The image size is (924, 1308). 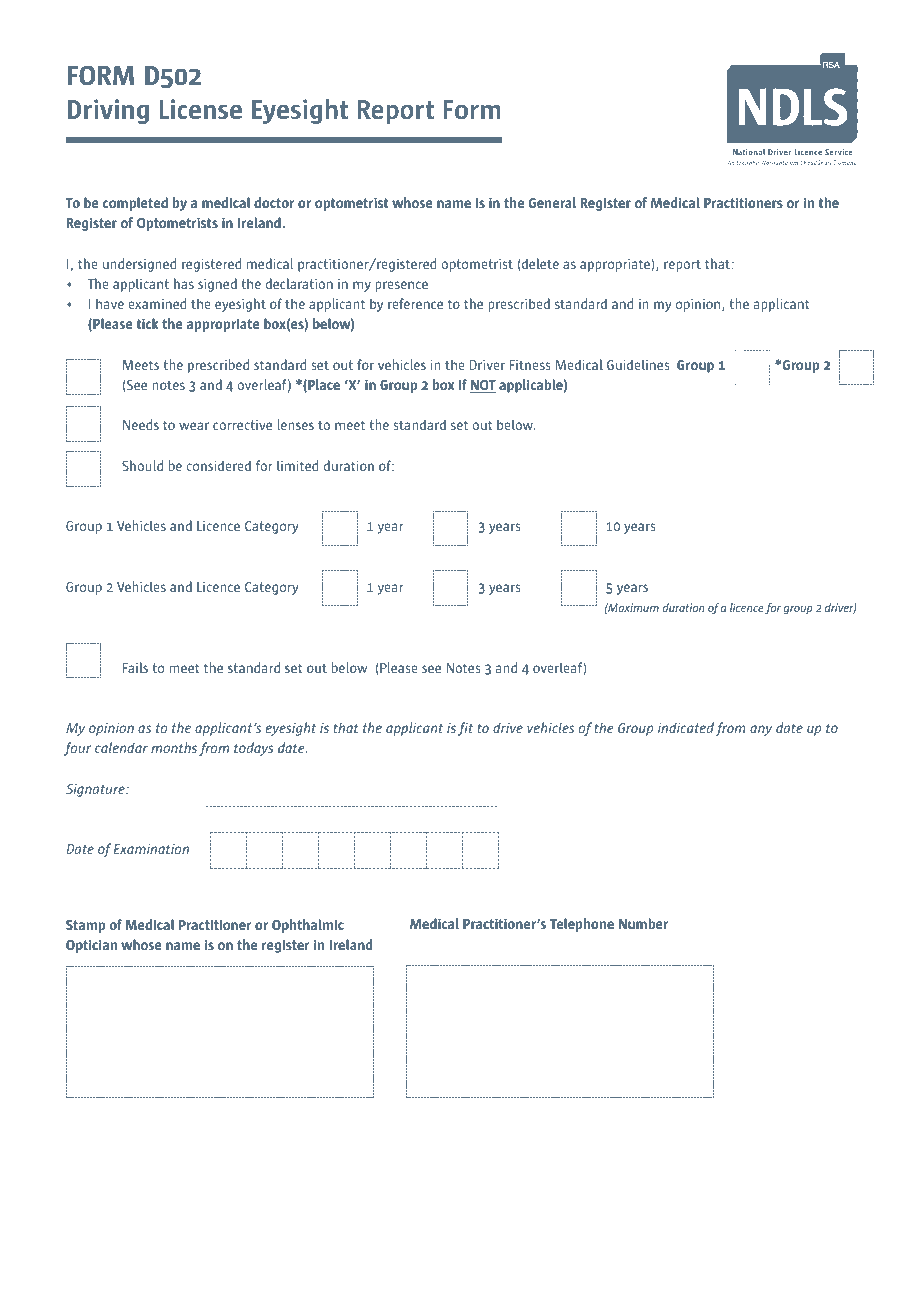 I want to click on limited, so click(x=297, y=465).
